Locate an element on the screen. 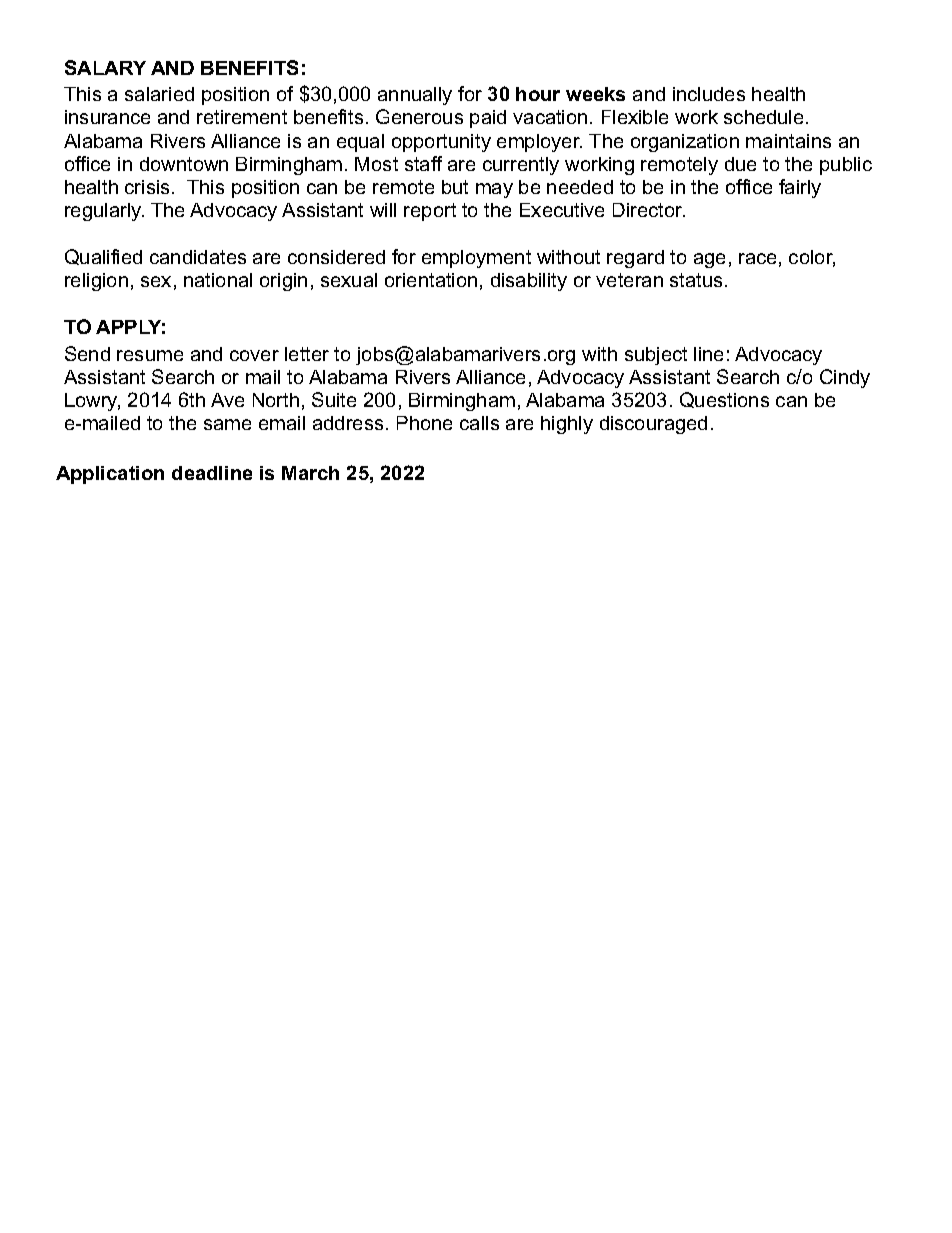 The image size is (952, 1233). fairly is located at coordinates (800, 188).
